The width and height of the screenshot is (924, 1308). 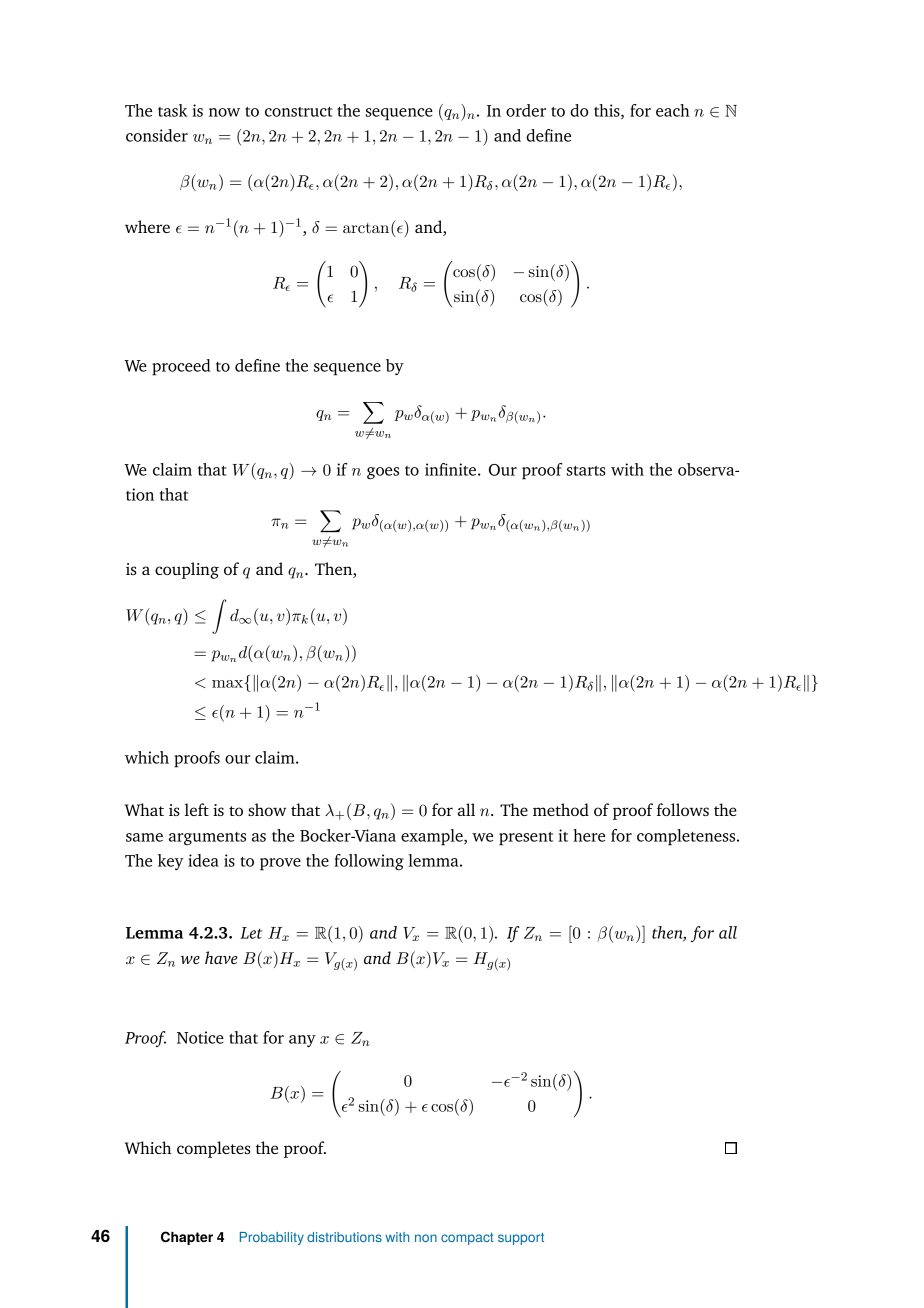 I want to click on completeness, so click(x=687, y=837).
